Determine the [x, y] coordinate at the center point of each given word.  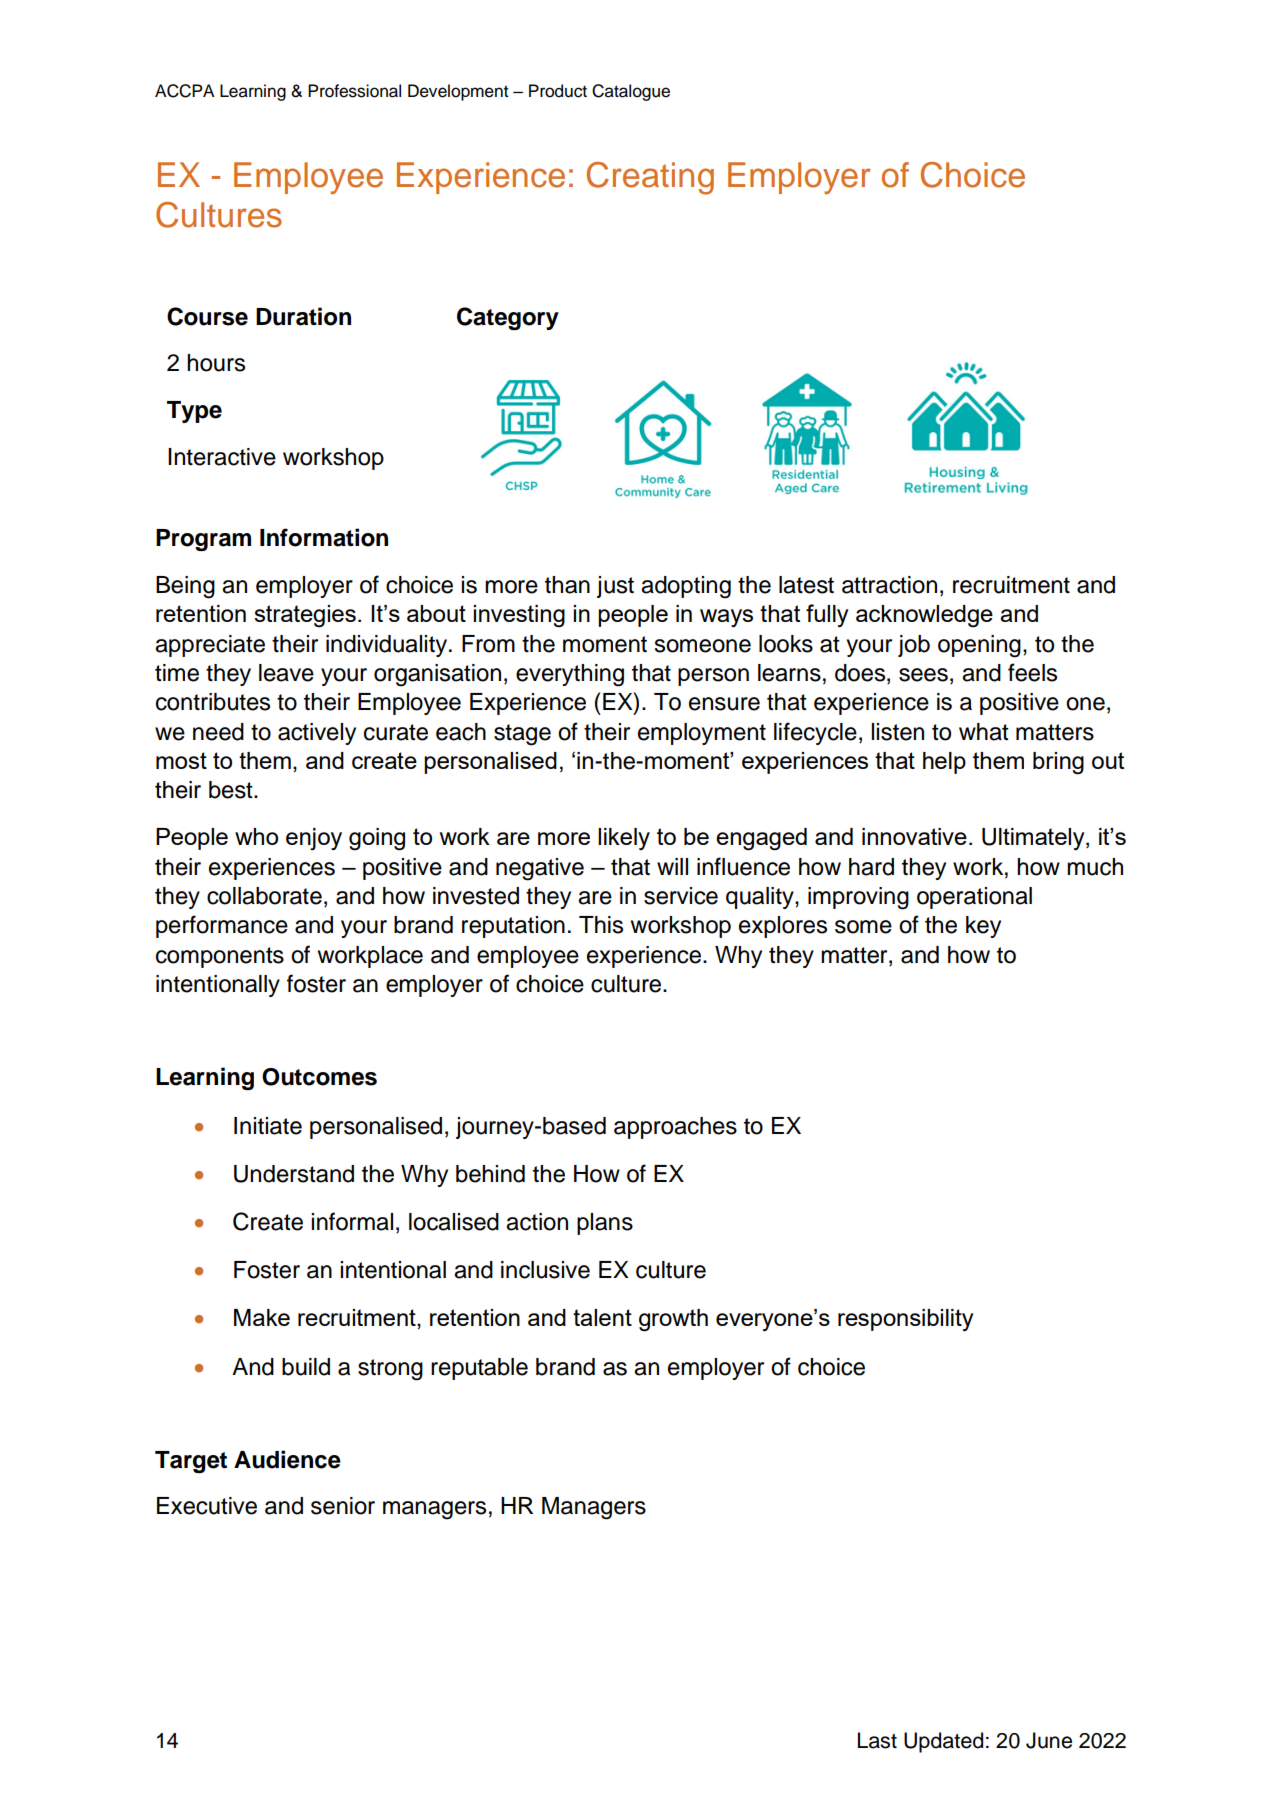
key [983, 927]
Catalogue [631, 92]
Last [877, 1740]
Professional [354, 91]
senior [343, 1506]
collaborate [264, 896]
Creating [650, 178]
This [601, 925]
